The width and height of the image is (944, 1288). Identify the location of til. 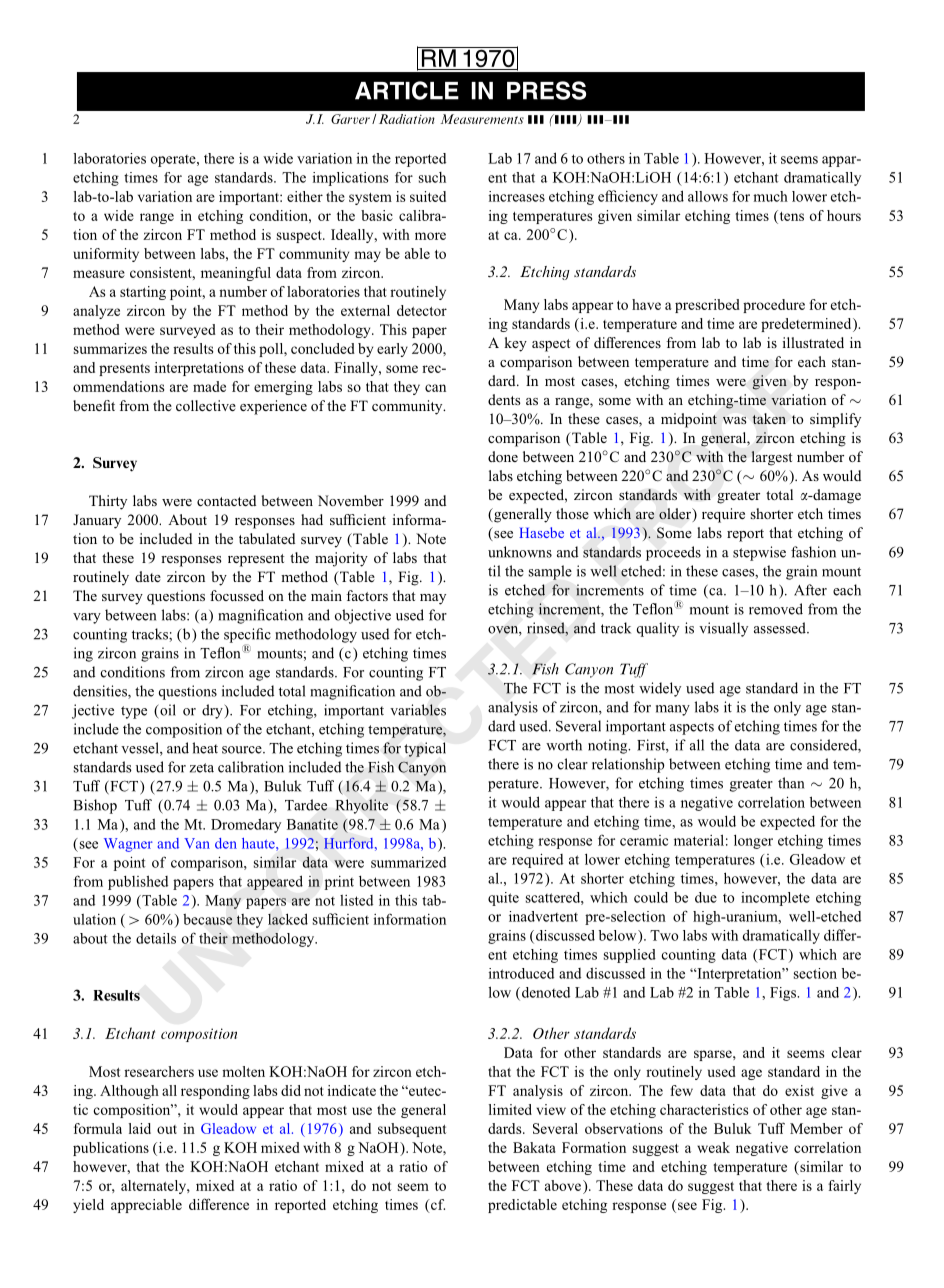
(494, 571).
